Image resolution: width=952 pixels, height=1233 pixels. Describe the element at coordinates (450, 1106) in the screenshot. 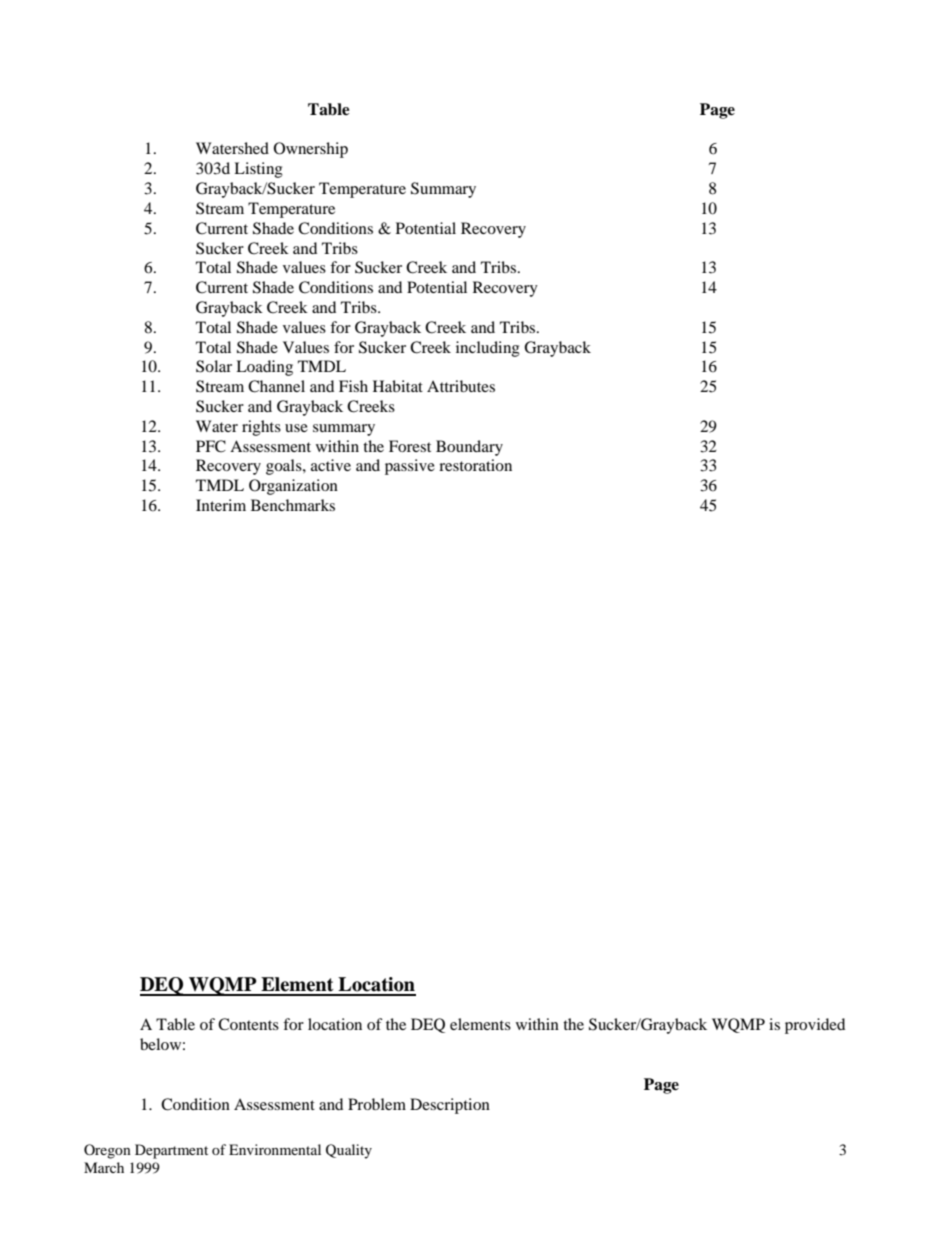

I see `Description` at that location.
